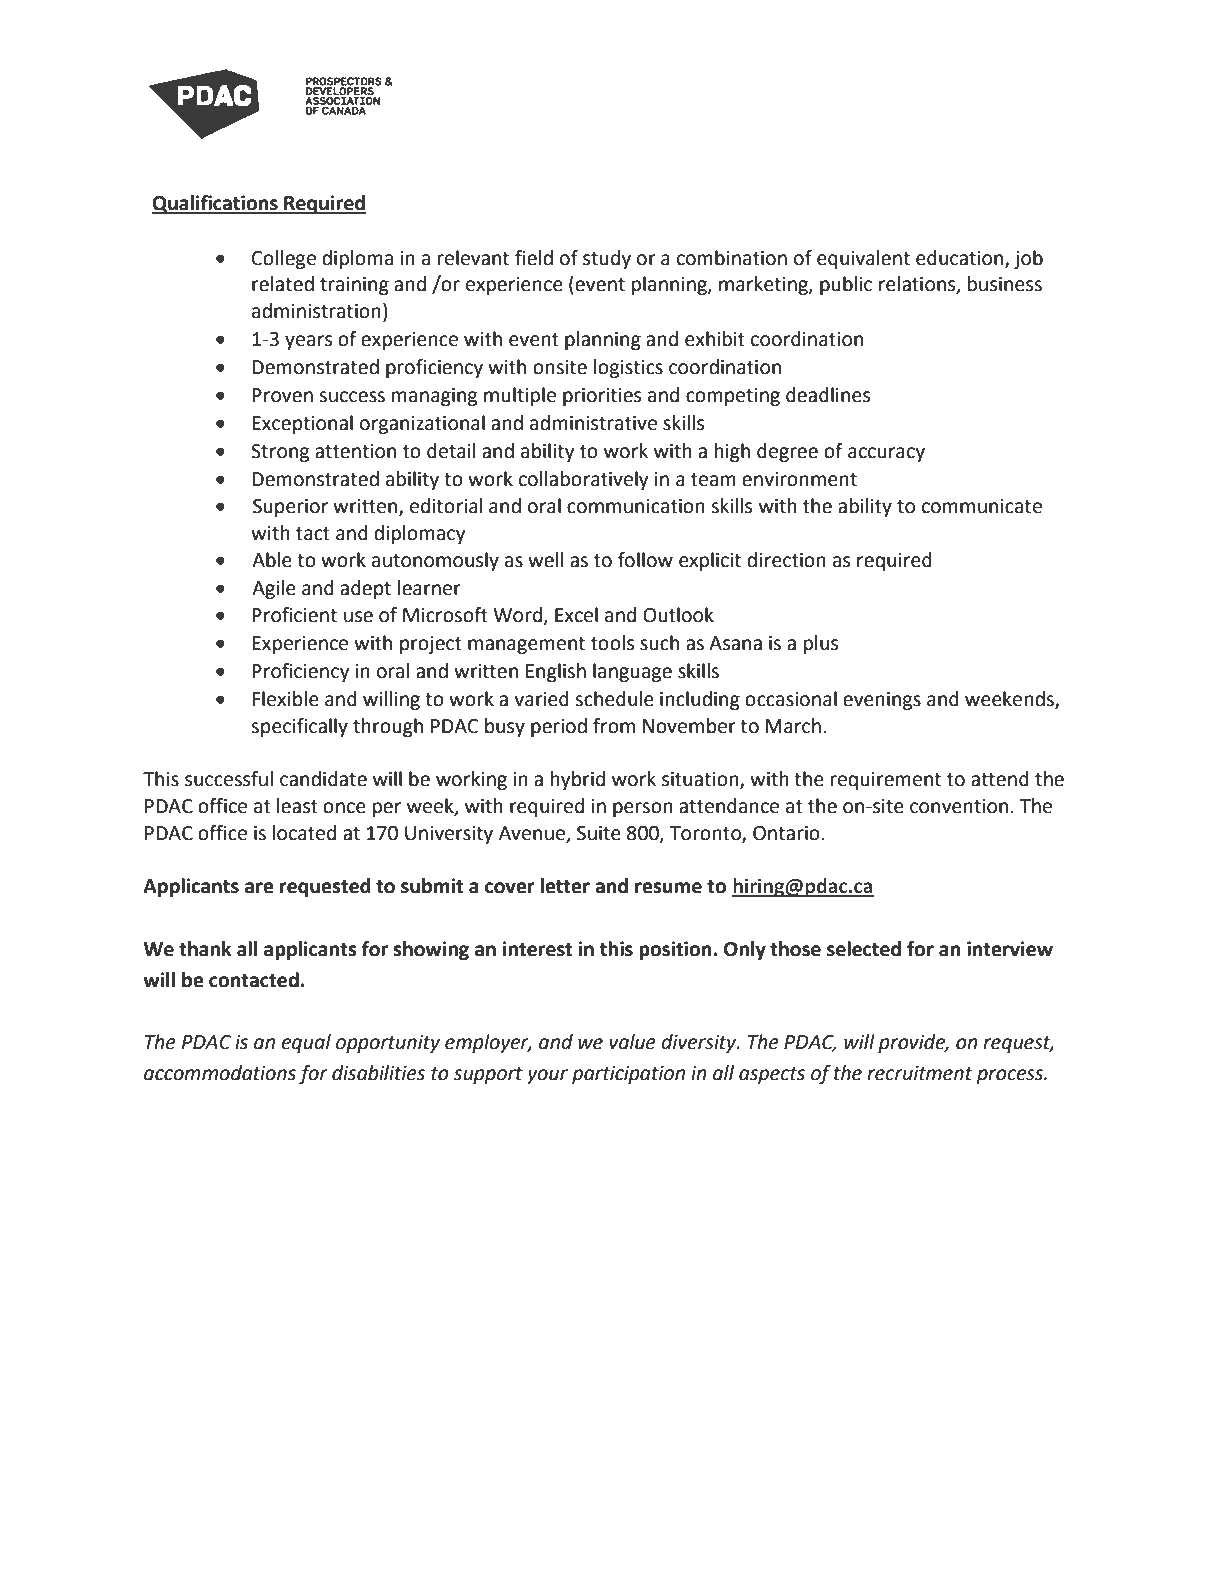 The image size is (1220, 1578). Describe the element at coordinates (294, 615) in the screenshot. I see `Proficient` at that location.
